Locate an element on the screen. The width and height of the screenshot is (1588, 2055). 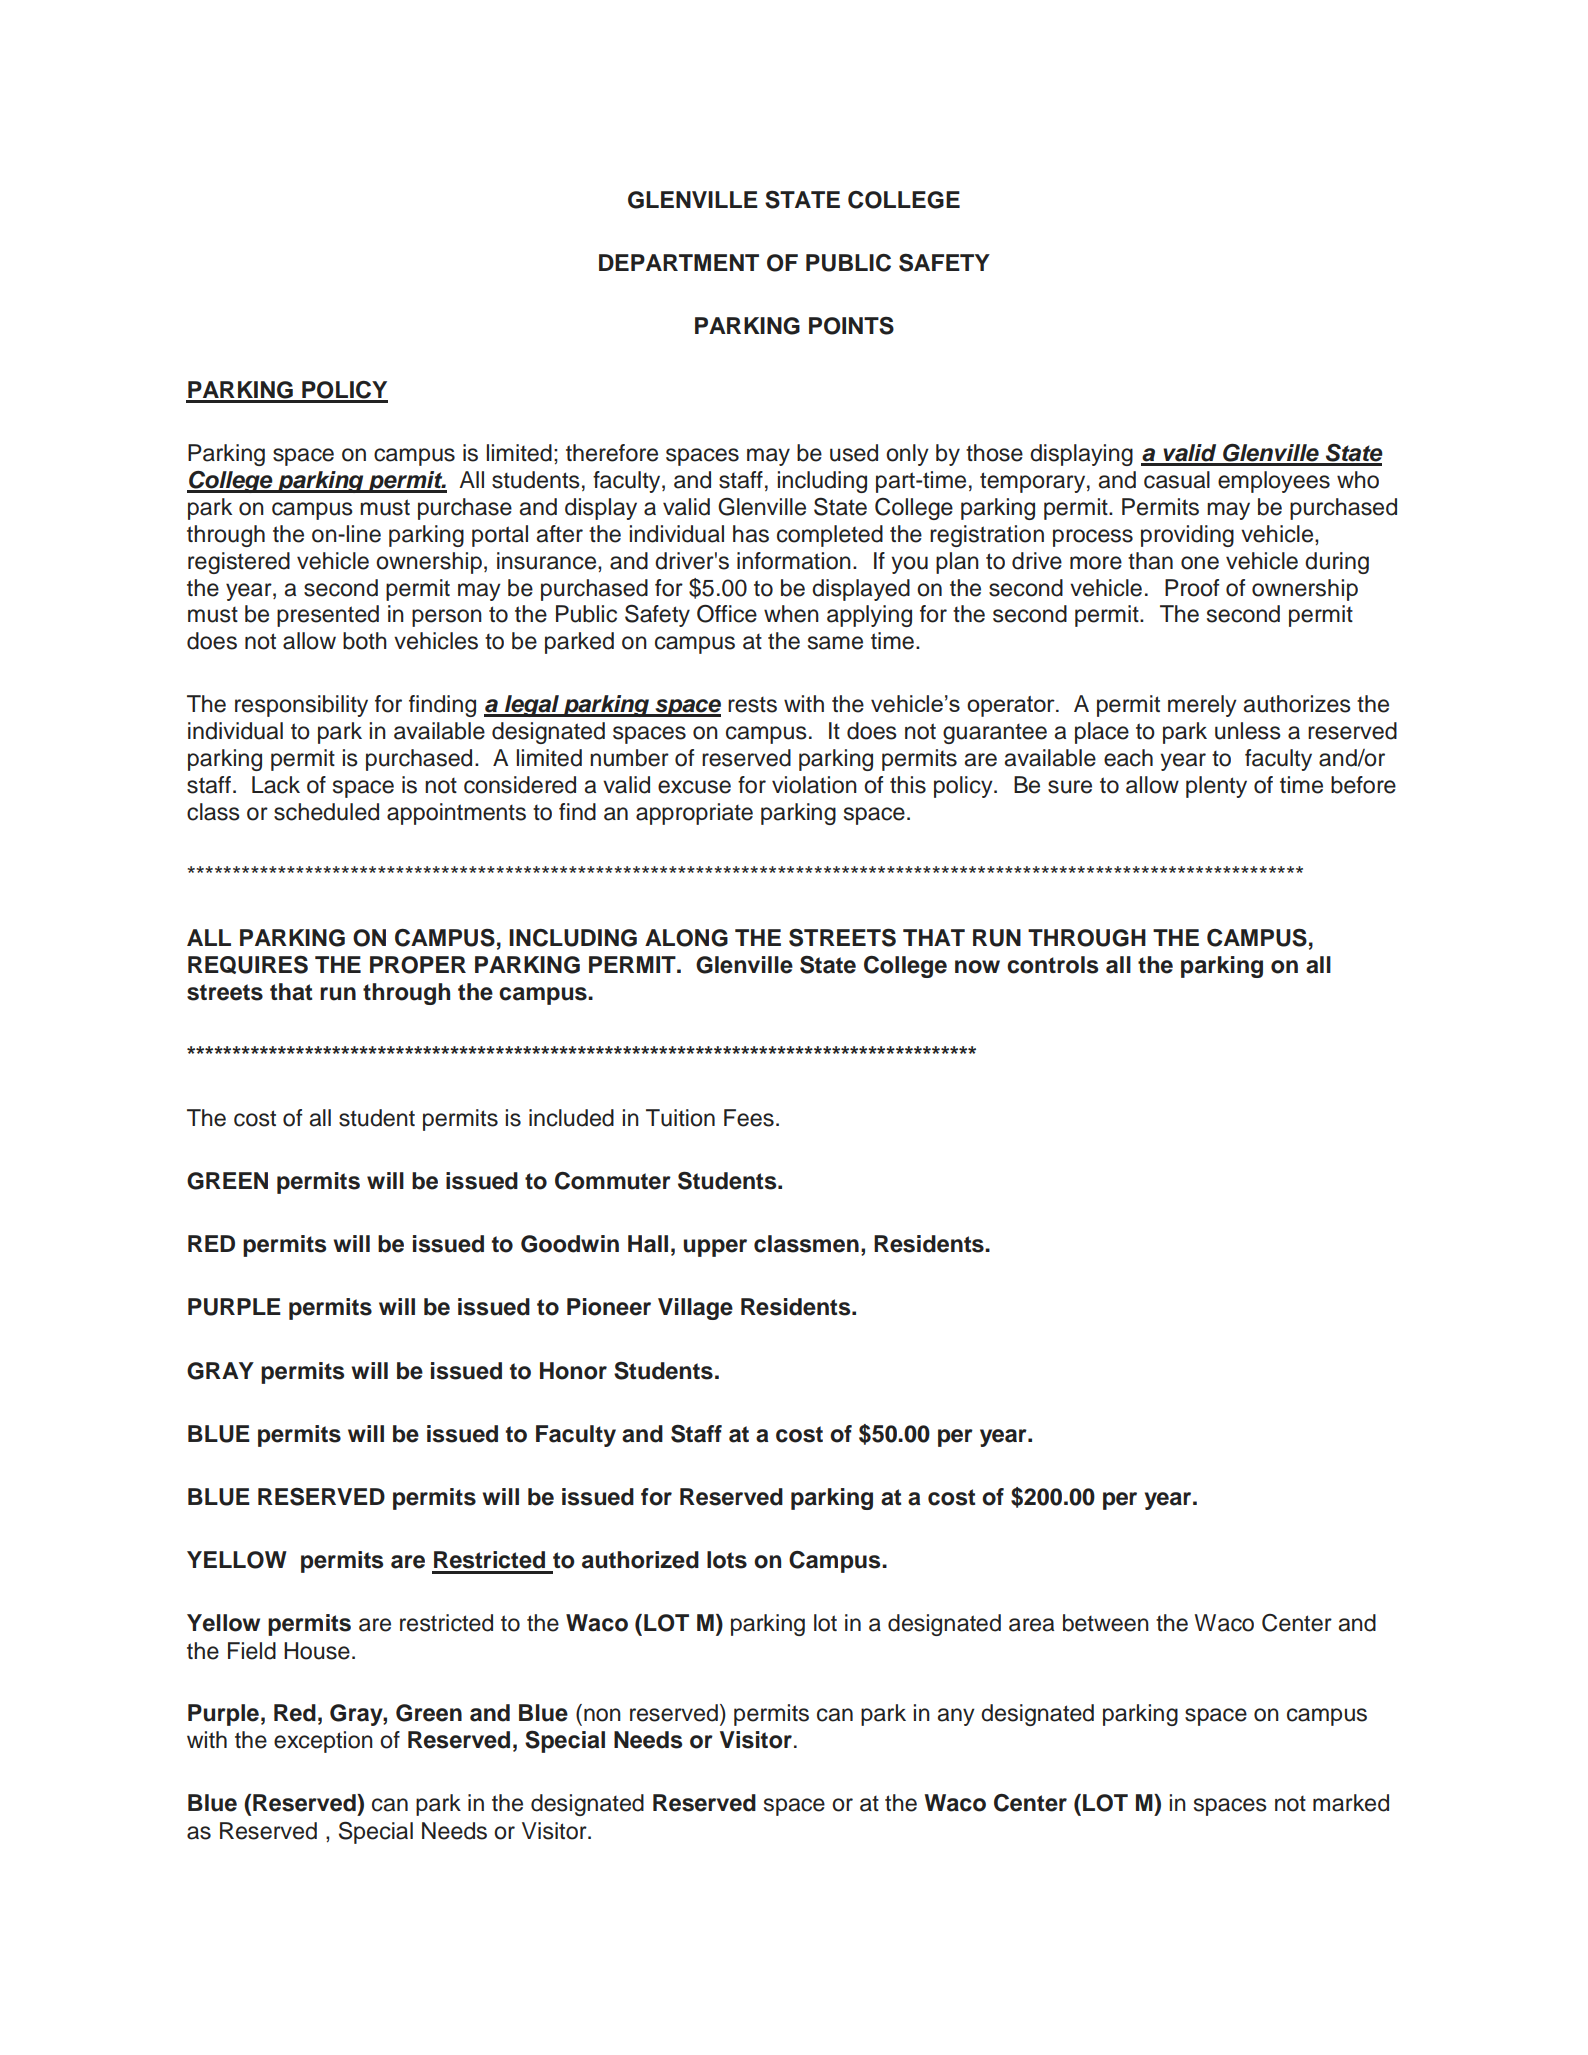
POINTS is located at coordinates (851, 326).
